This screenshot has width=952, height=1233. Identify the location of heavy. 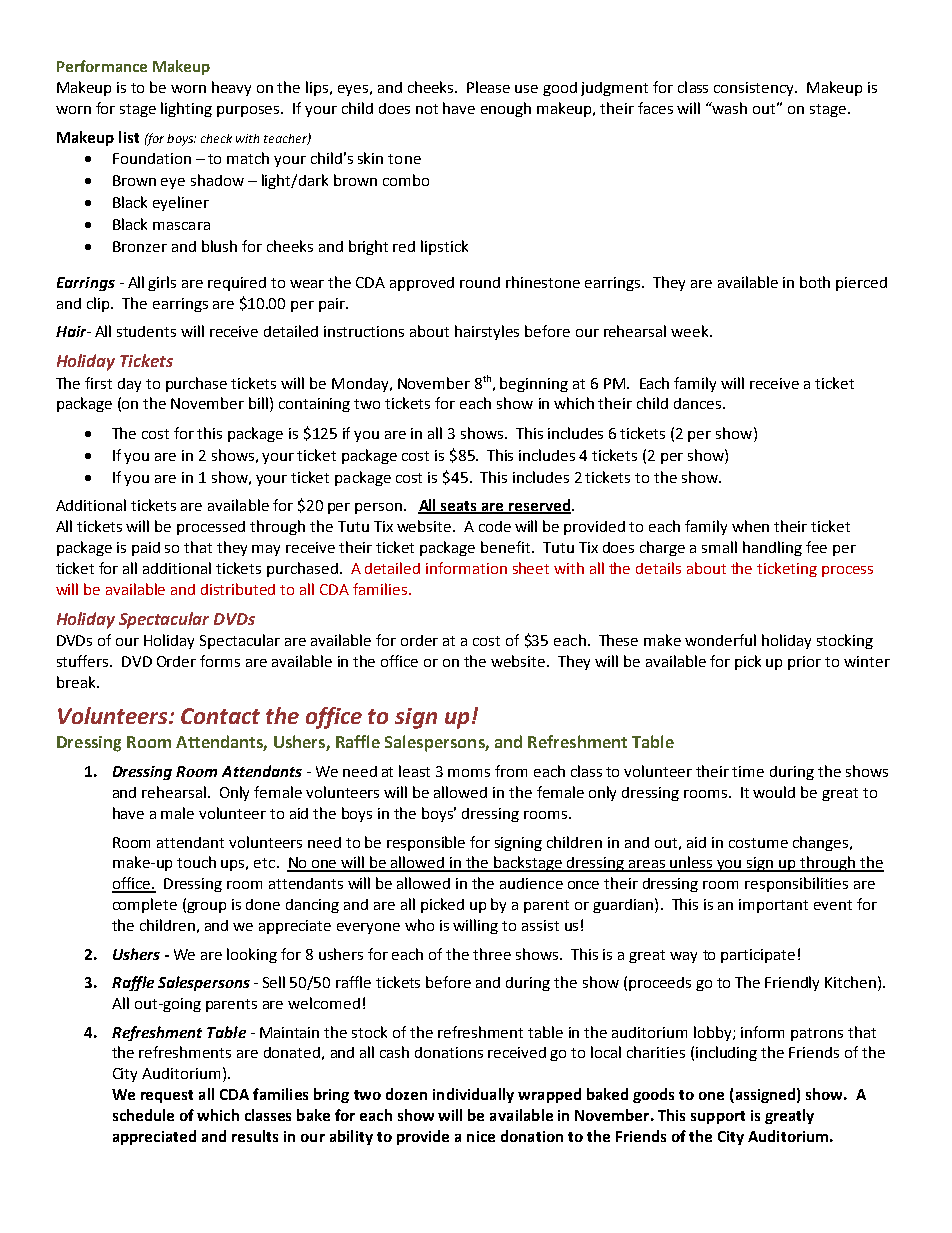
(231, 88).
